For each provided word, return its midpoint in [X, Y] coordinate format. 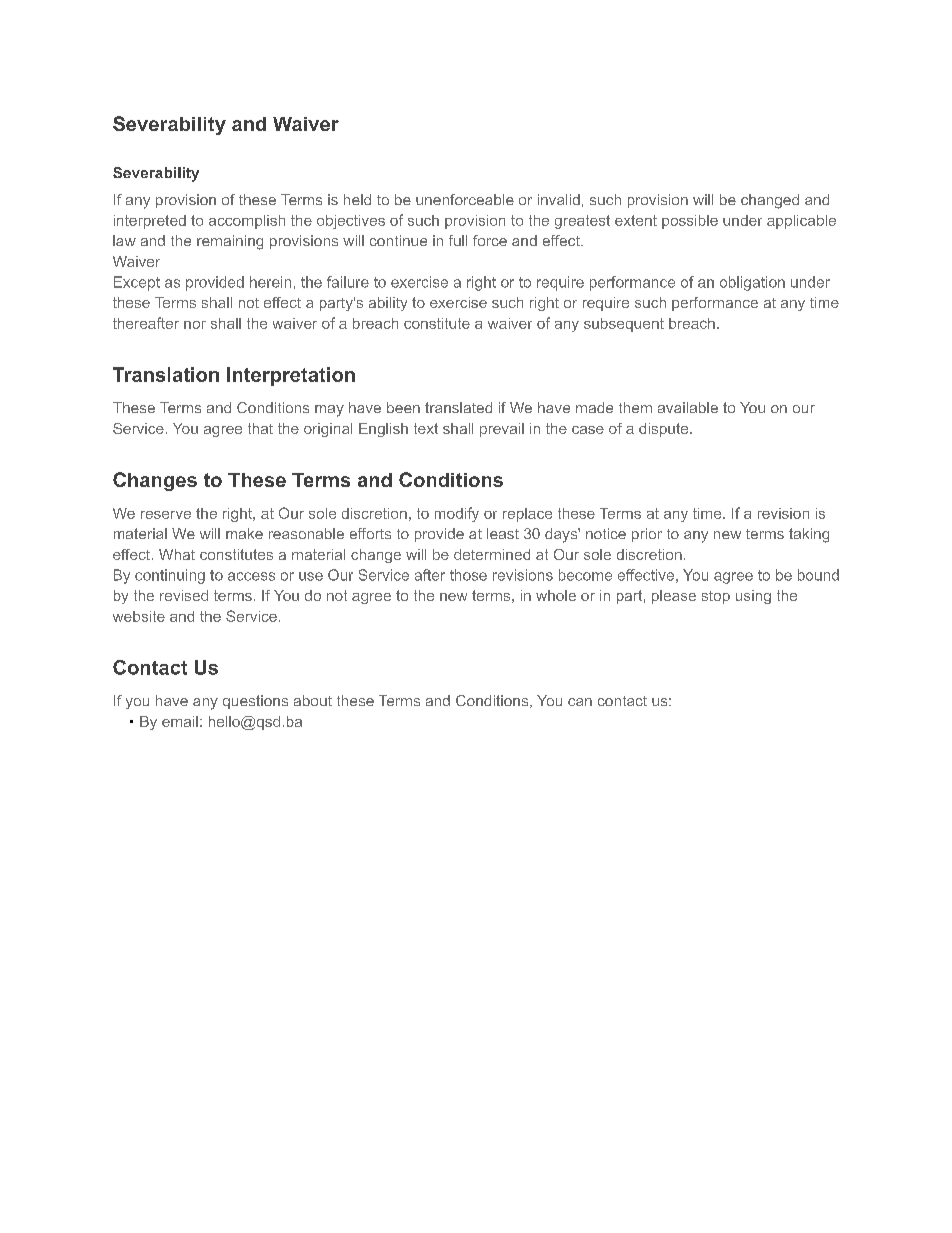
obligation [752, 283]
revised [184, 595]
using [753, 597]
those [468, 575]
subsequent [624, 325]
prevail [502, 430]
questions [255, 702]
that [260, 428]
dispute [665, 430]
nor [195, 325]
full [458, 240]
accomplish [247, 222]
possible [690, 222]
